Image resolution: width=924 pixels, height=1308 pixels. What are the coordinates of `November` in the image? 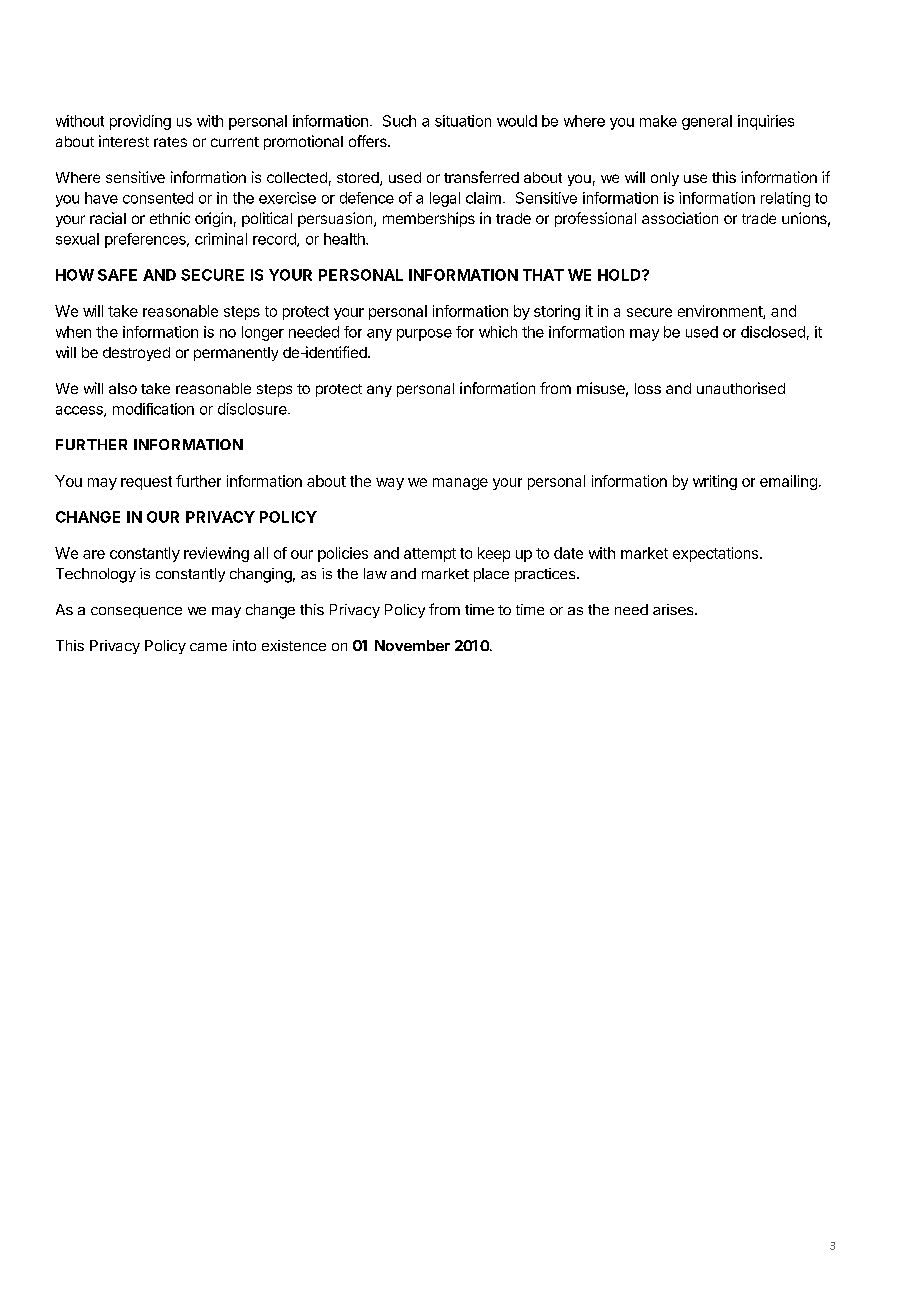 It's located at (412, 645).
